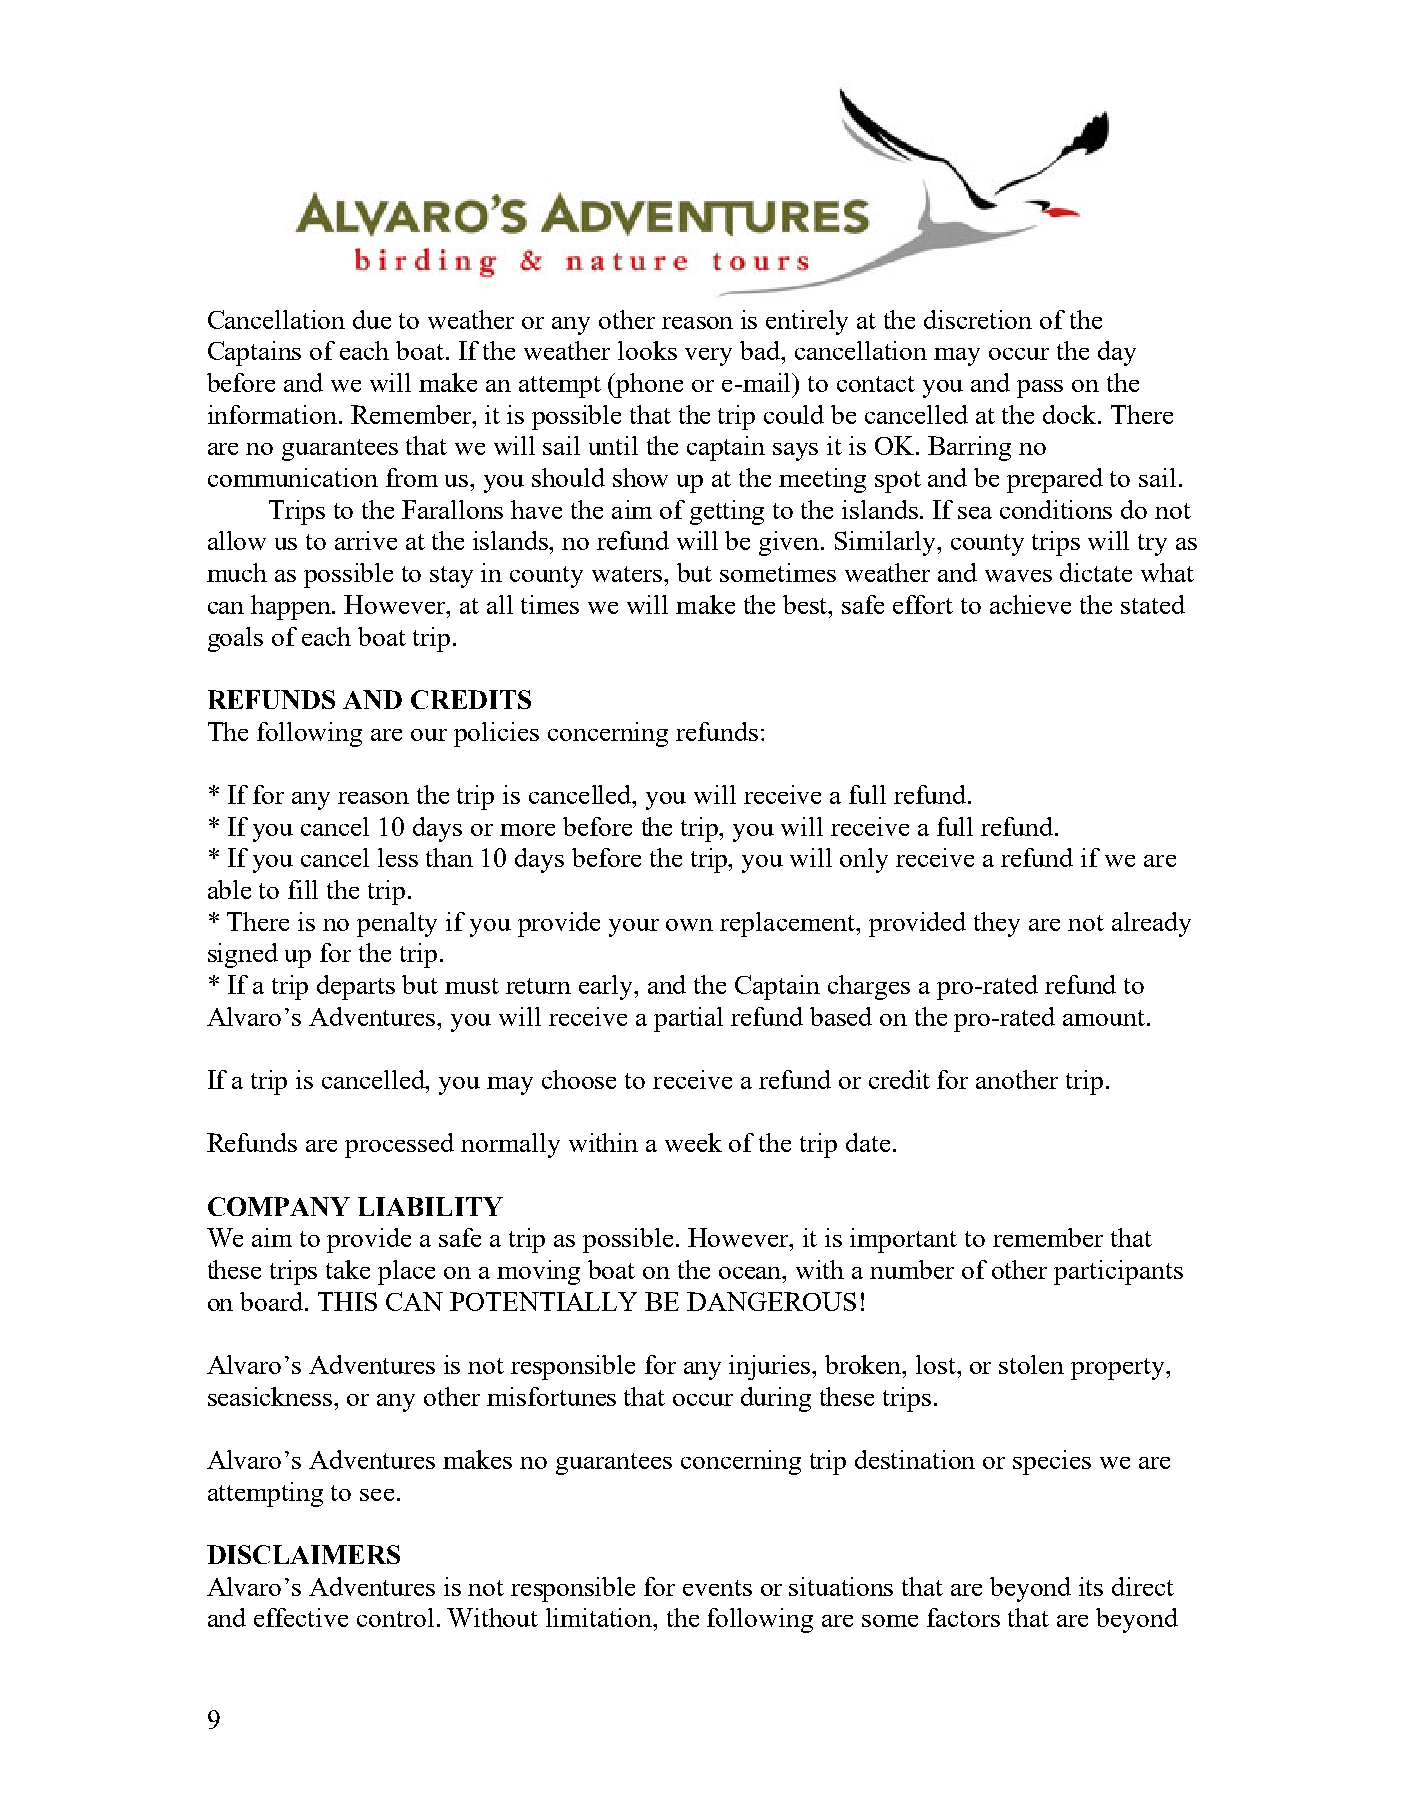 This screenshot has height=1818, width=1405. I want to click on due, so click(372, 319).
